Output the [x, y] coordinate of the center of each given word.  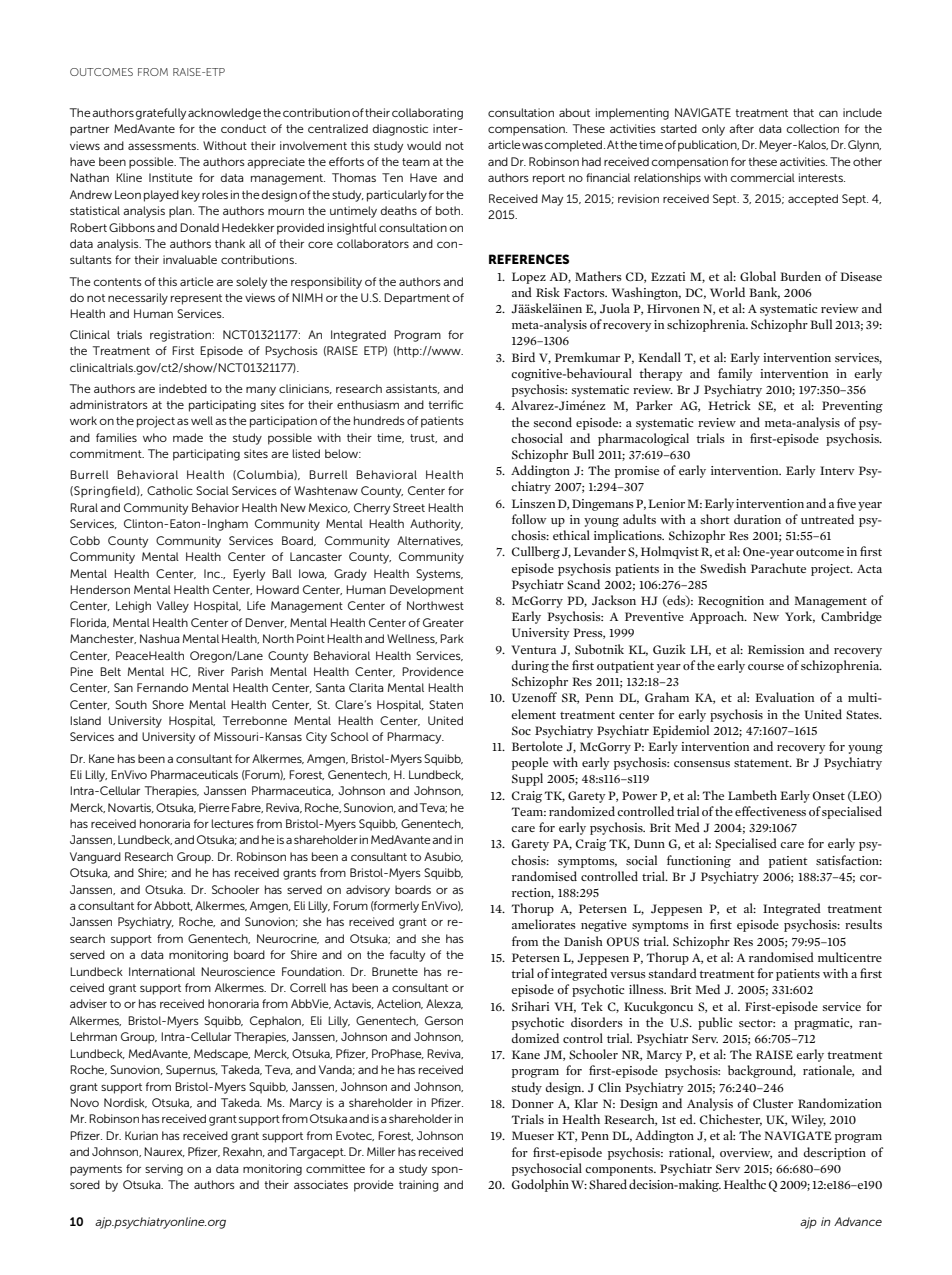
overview [746, 1153]
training [419, 1186]
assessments [163, 146]
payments [96, 1170]
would [424, 145]
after [741, 128]
